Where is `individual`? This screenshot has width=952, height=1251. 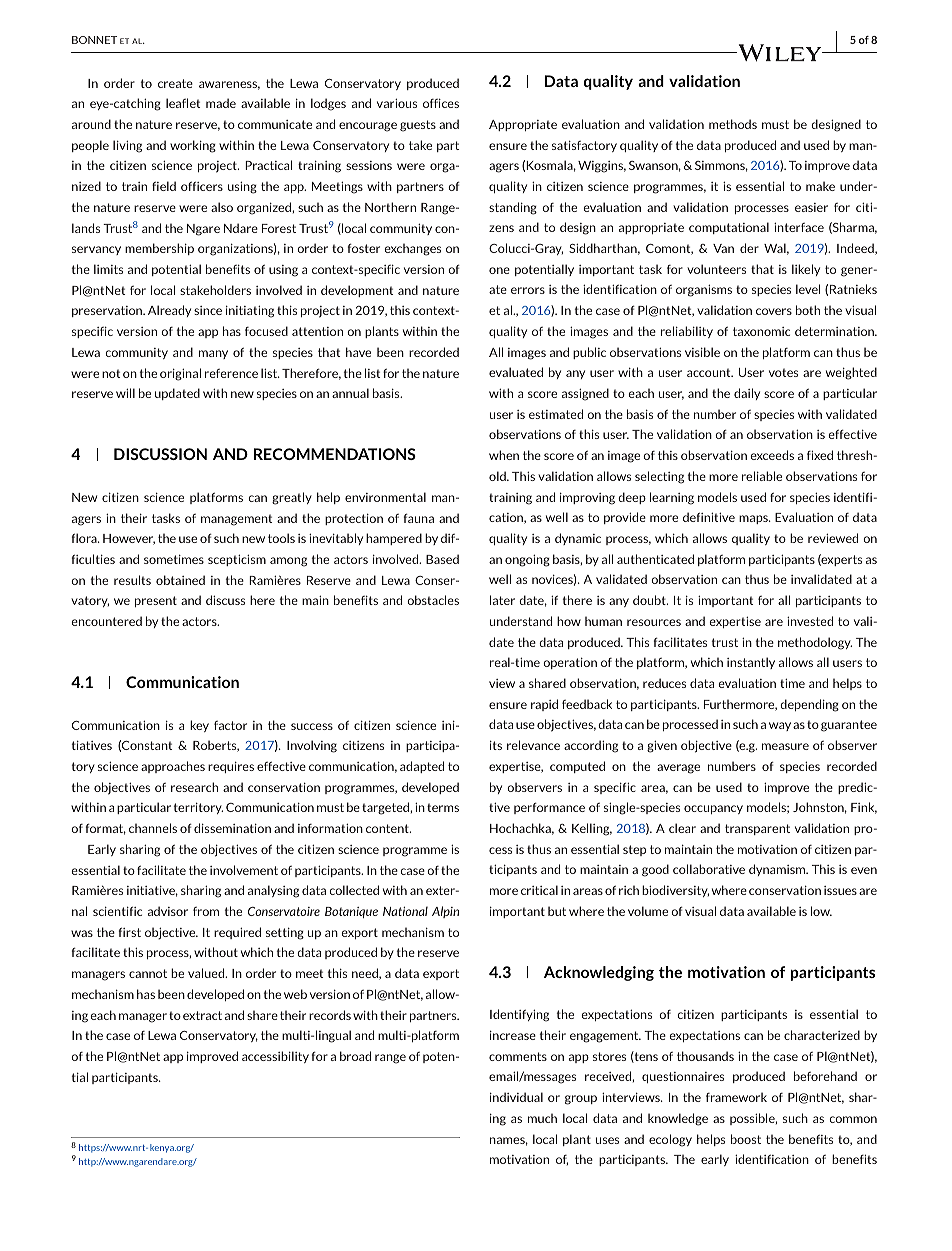 individual is located at coordinates (516, 1097).
